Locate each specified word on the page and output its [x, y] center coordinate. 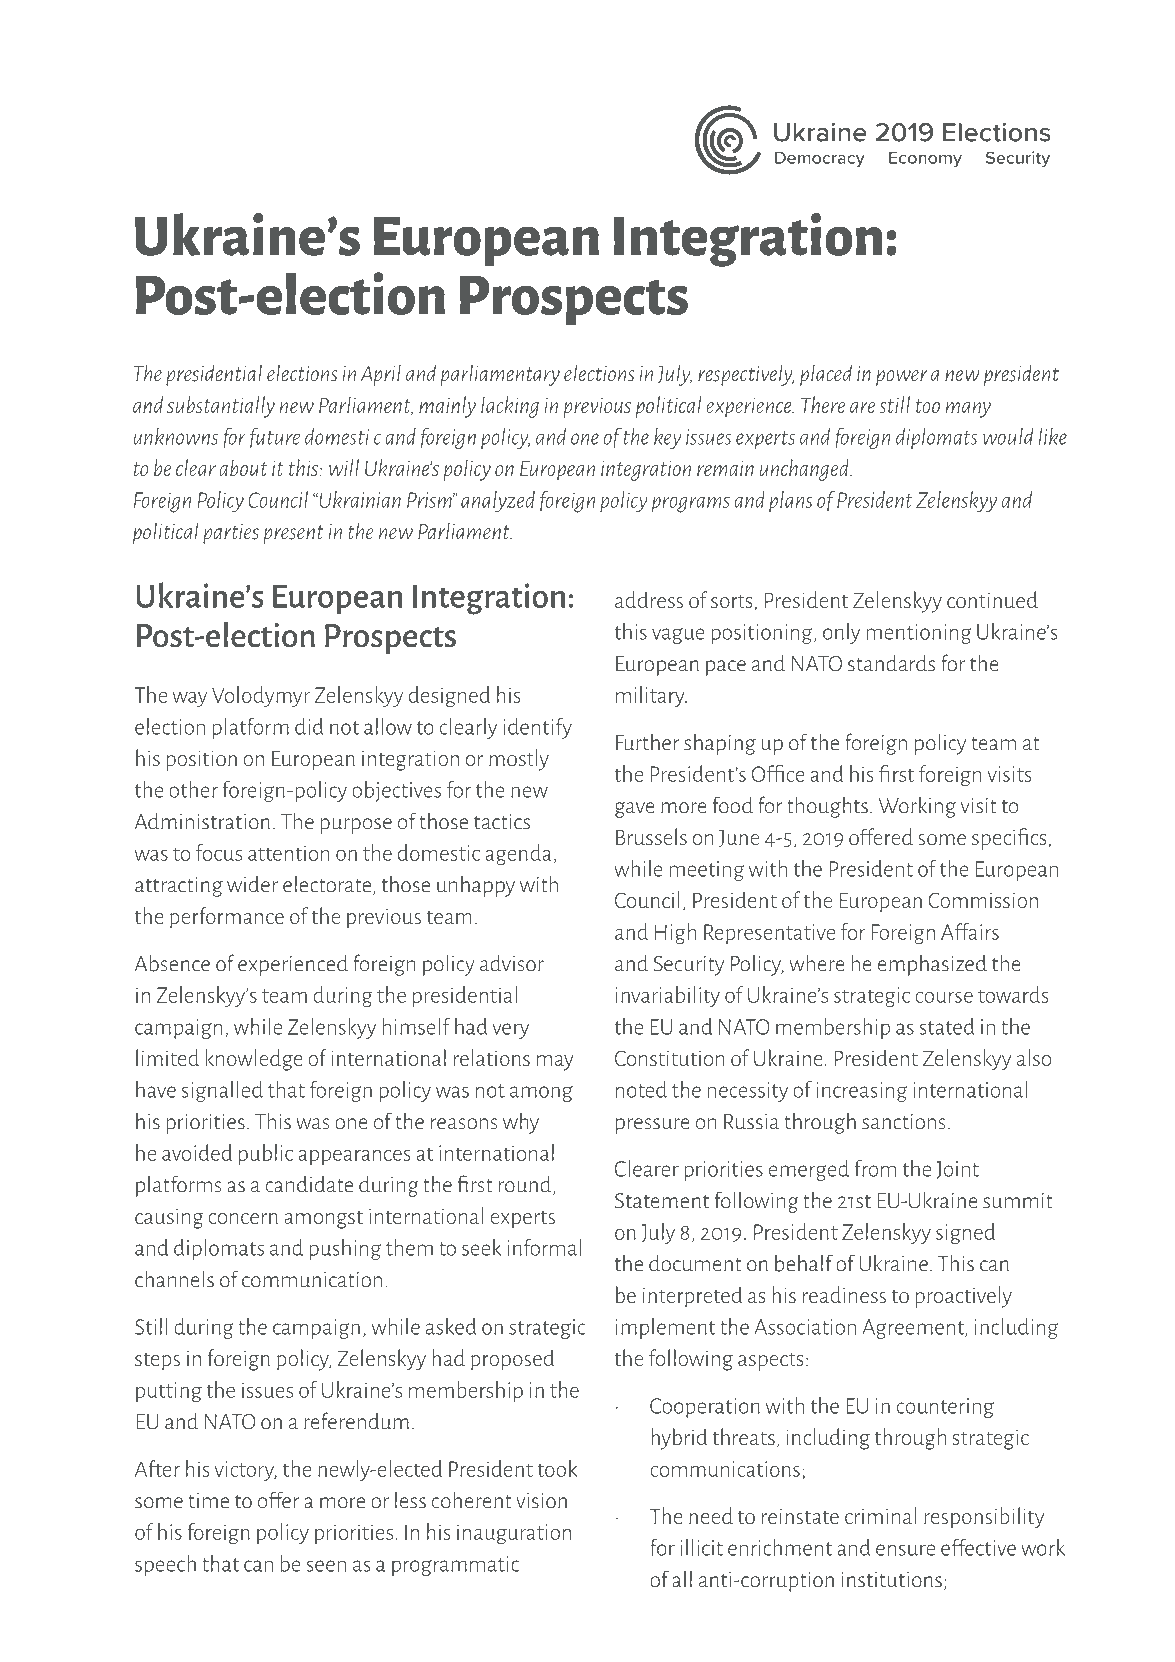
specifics [1009, 839]
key [667, 438]
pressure [653, 1126]
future [275, 438]
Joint [957, 1170]
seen [326, 1566]
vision [541, 1501]
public [266, 1154]
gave [635, 810]
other [193, 789]
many [968, 410]
